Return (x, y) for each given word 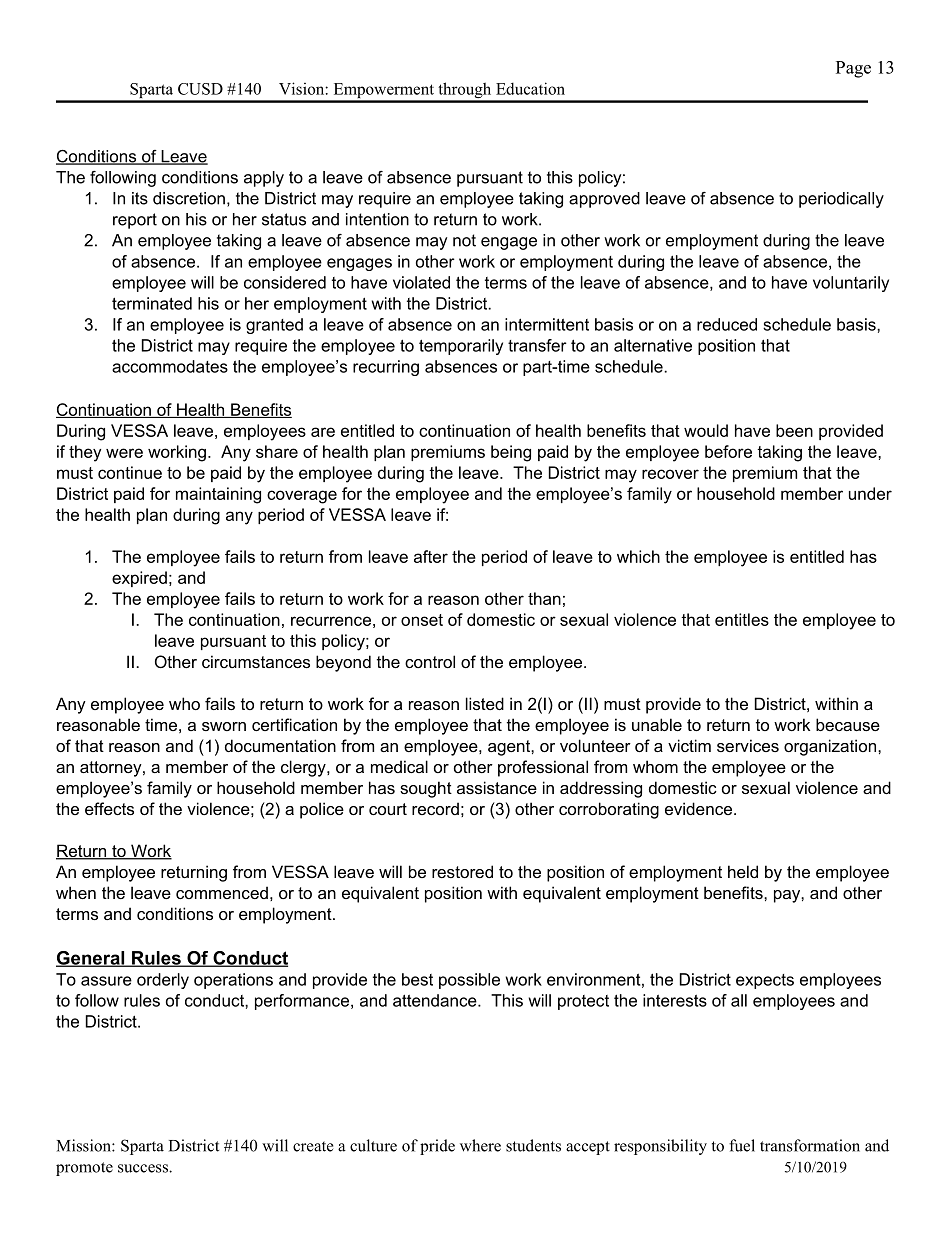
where (480, 1145)
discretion (189, 198)
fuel (742, 1145)
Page (853, 69)
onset (422, 620)
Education (530, 88)
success (144, 1168)
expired (139, 579)
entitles (742, 619)
